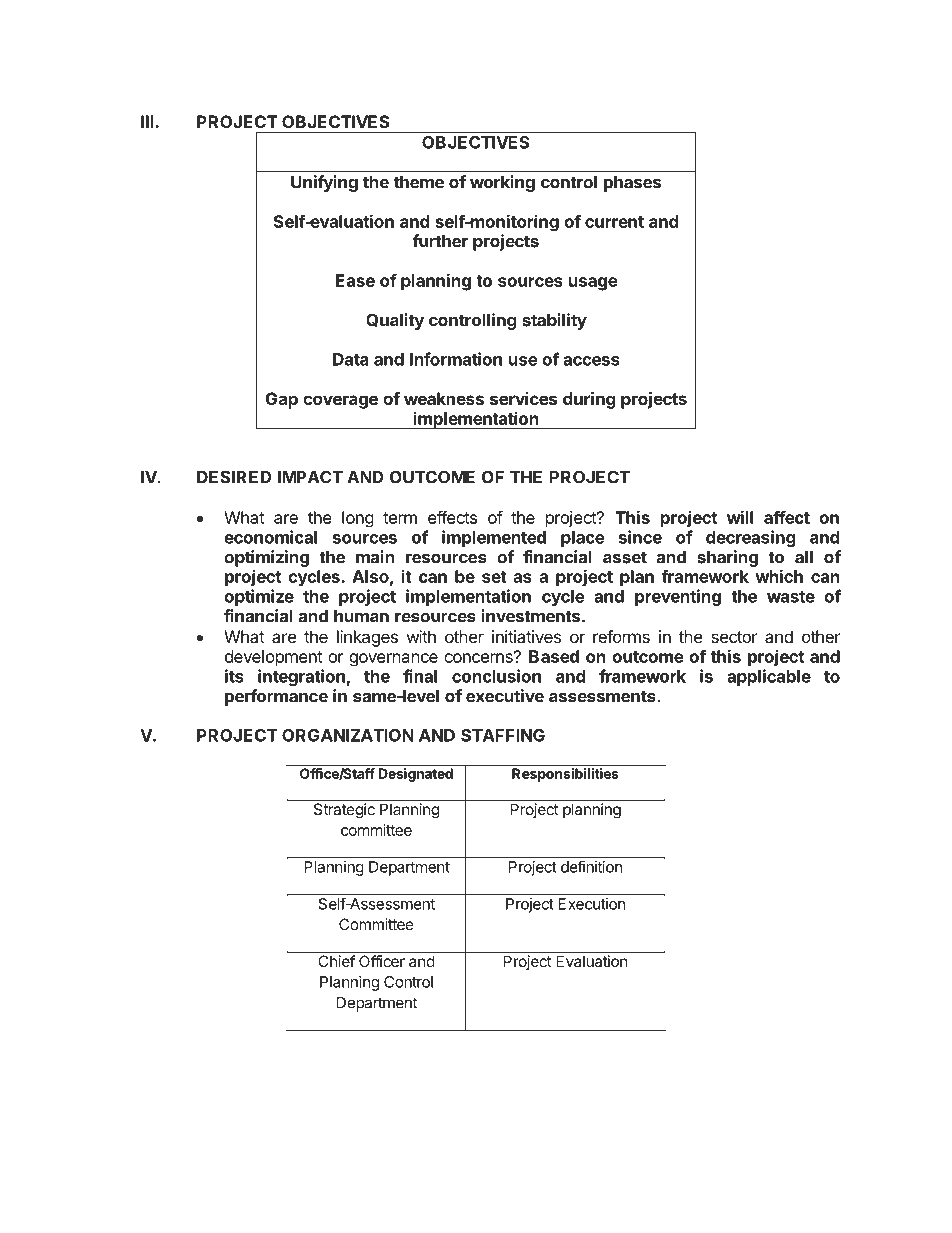  What do you see at coordinates (591, 361) in the screenshot?
I see `access` at bounding box center [591, 361].
